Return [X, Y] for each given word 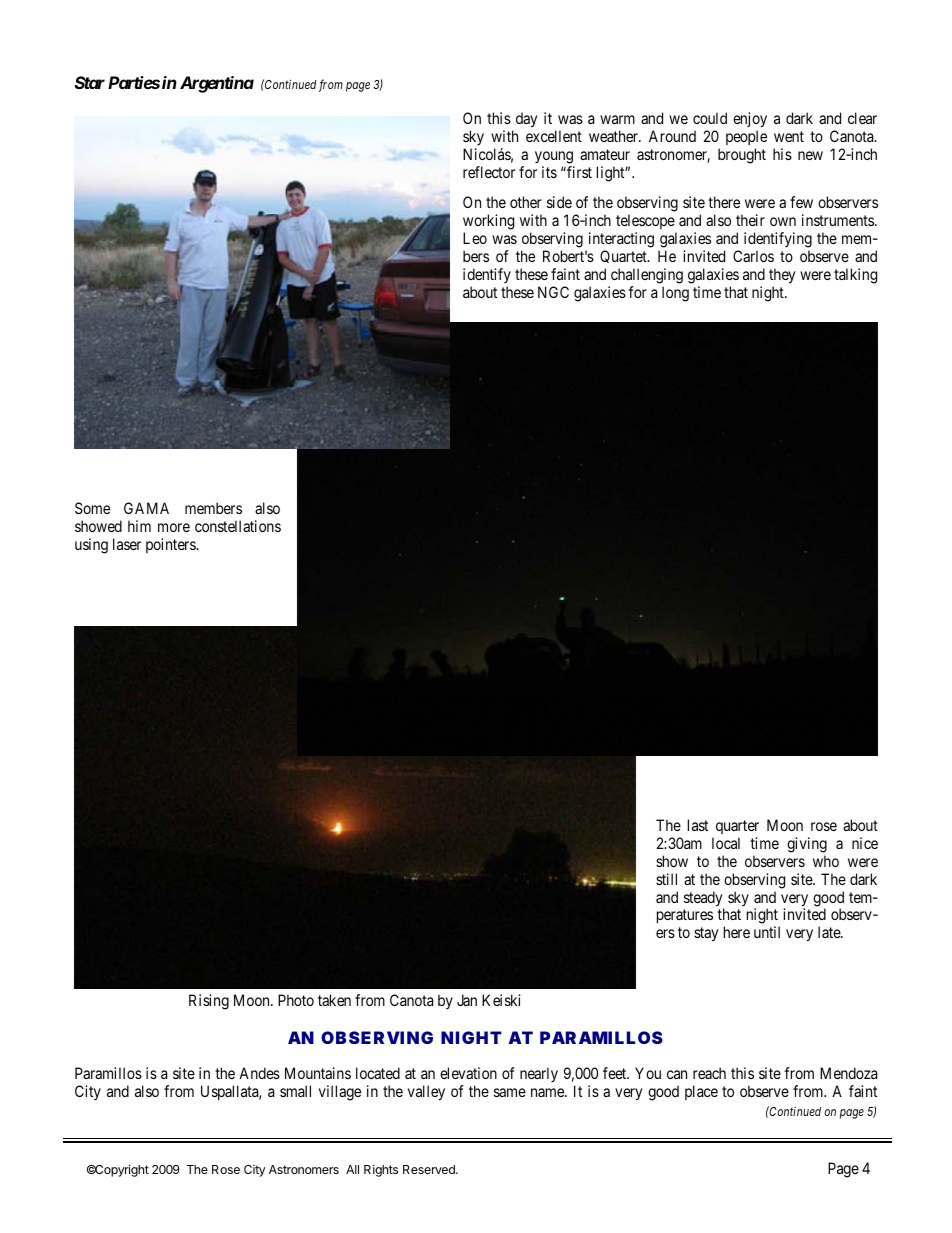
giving [807, 845]
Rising [209, 1002]
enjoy [750, 121]
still [666, 879]
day [526, 120]
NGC [553, 292]
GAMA [146, 508]
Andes [259, 1073]
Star [90, 82]
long [675, 294]
